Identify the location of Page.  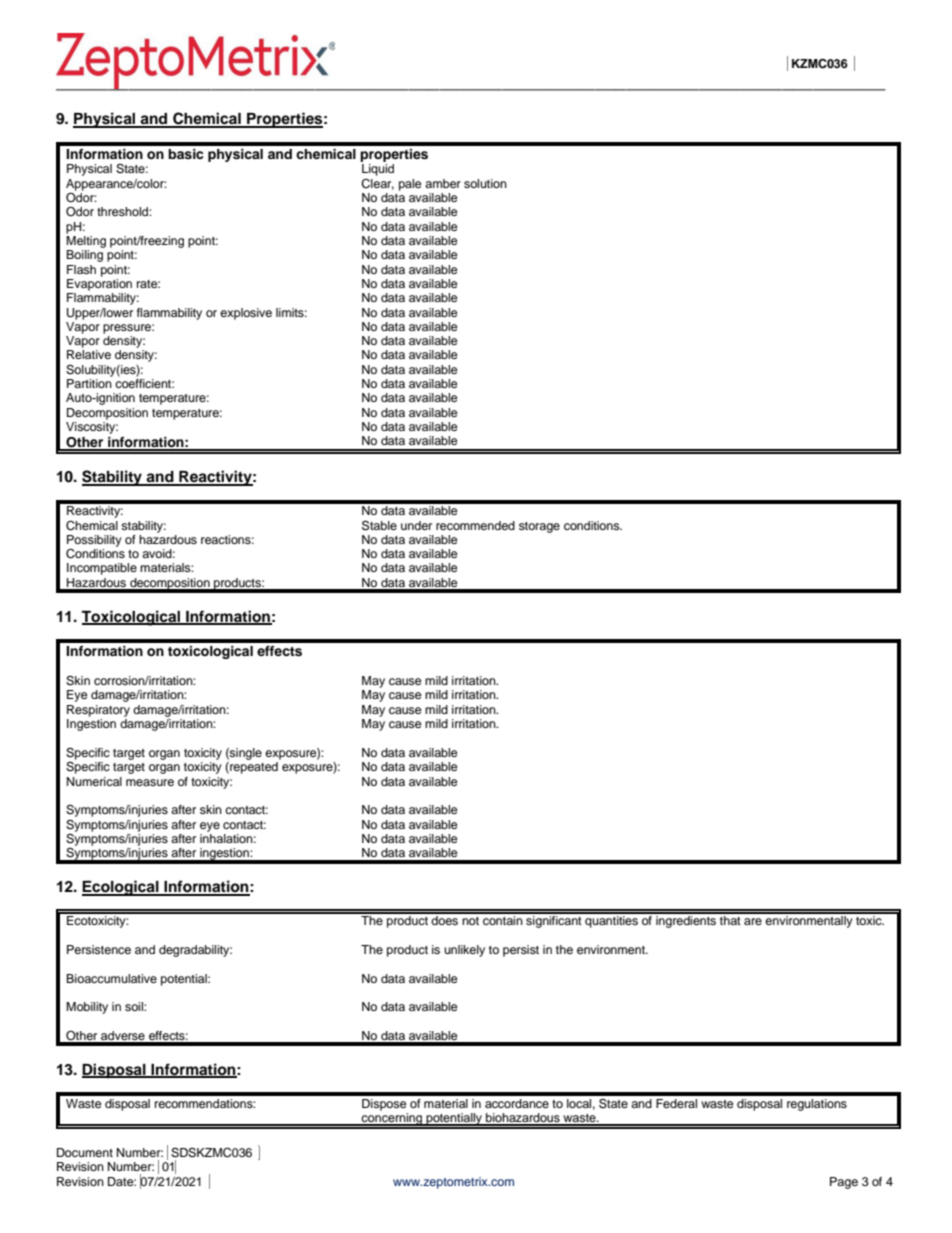
(844, 1183).
